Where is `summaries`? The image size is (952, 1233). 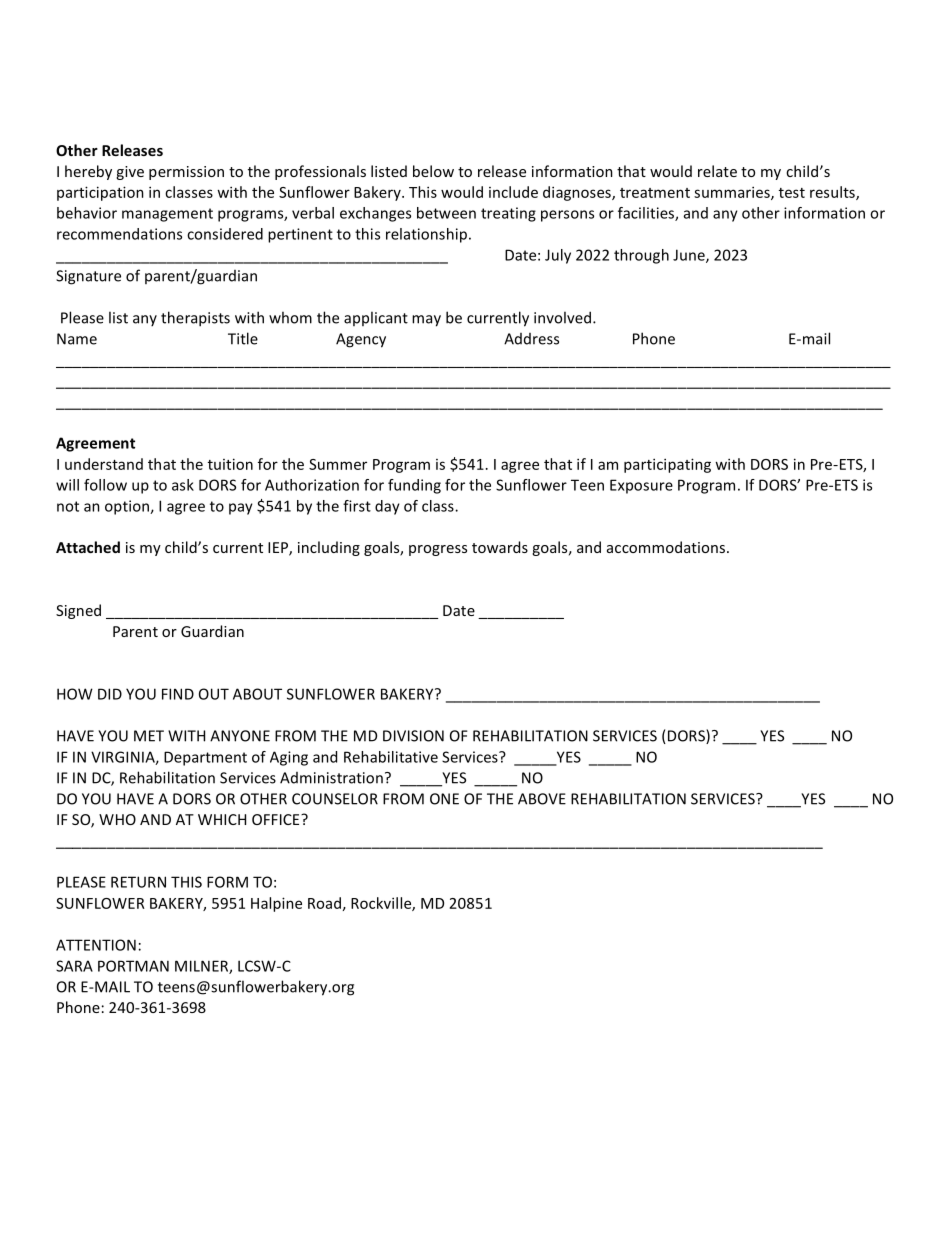
summaries is located at coordinates (733, 193).
